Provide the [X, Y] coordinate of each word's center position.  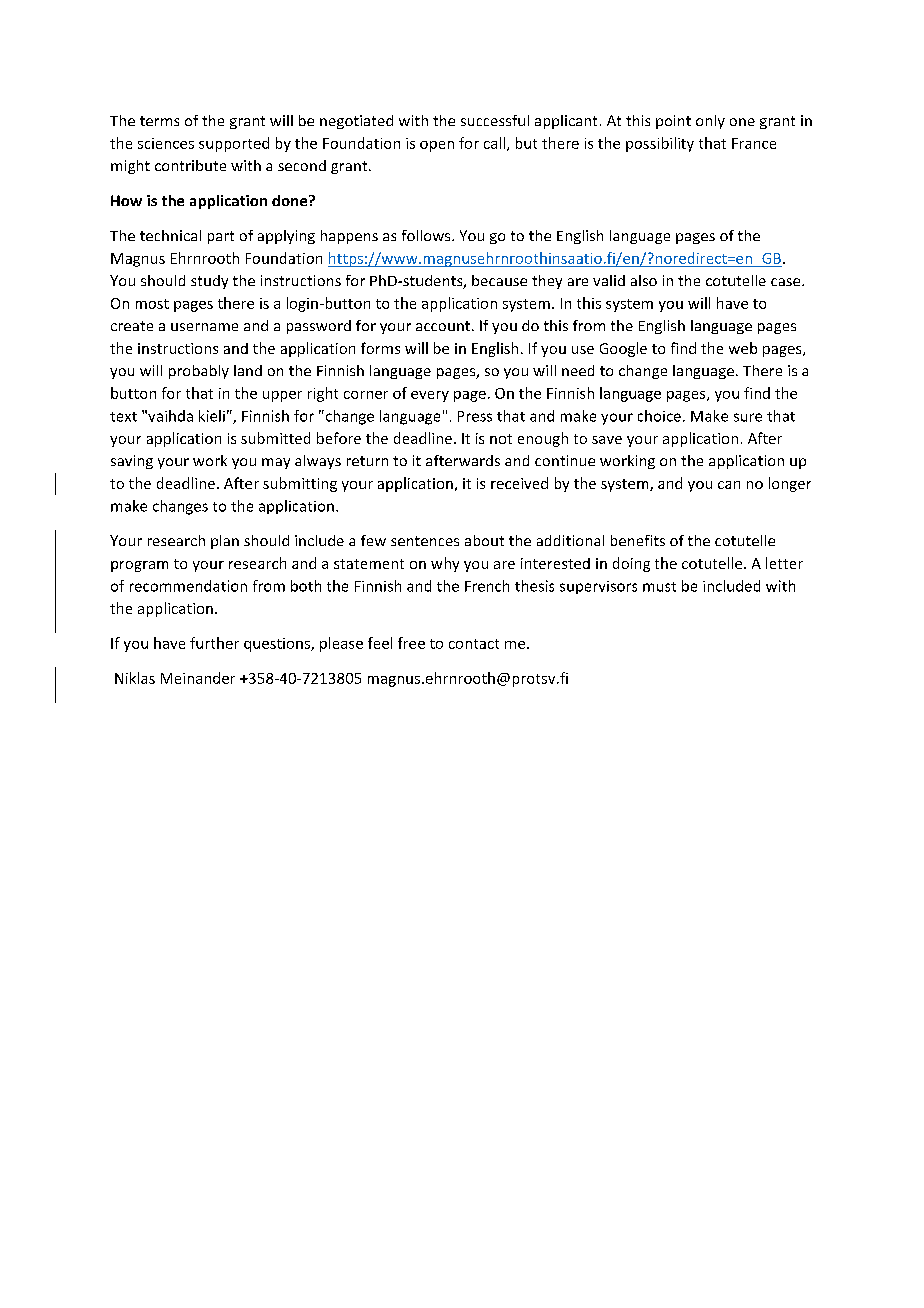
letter [784, 563]
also [644, 280]
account [443, 326]
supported [234, 144]
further [214, 643]
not [501, 439]
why [445, 564]
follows [427, 235]
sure [748, 417]
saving [132, 462]
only [710, 122]
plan [225, 542]
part [221, 237]
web [743, 348]
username [204, 327]
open [437, 146]
